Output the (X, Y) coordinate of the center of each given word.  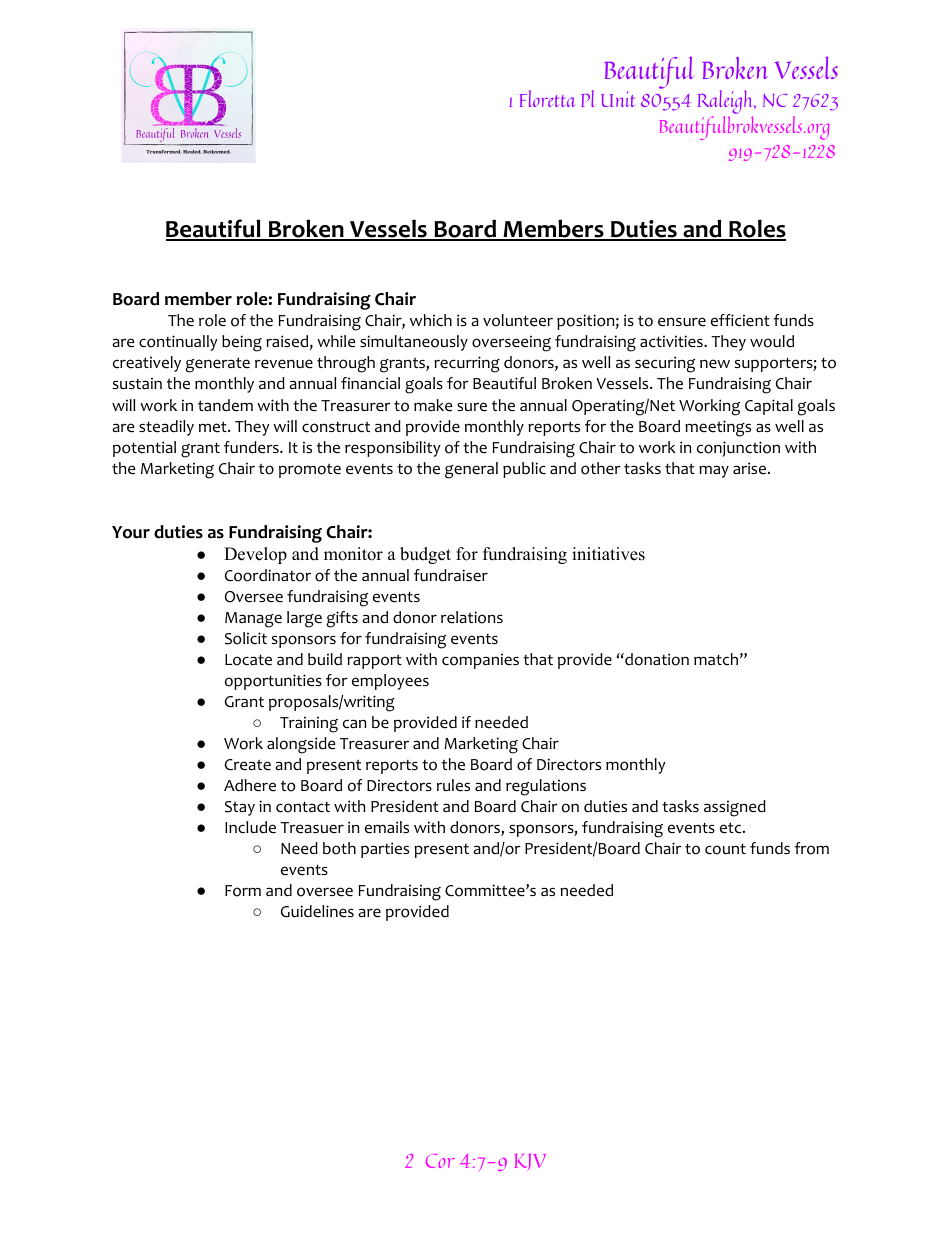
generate (218, 365)
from (811, 848)
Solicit (246, 638)
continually (178, 343)
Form (243, 891)
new (715, 364)
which (431, 320)
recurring (467, 364)
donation (656, 659)
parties (385, 850)
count (725, 849)
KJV (530, 1162)
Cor (440, 1161)
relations (472, 617)
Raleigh (726, 103)
